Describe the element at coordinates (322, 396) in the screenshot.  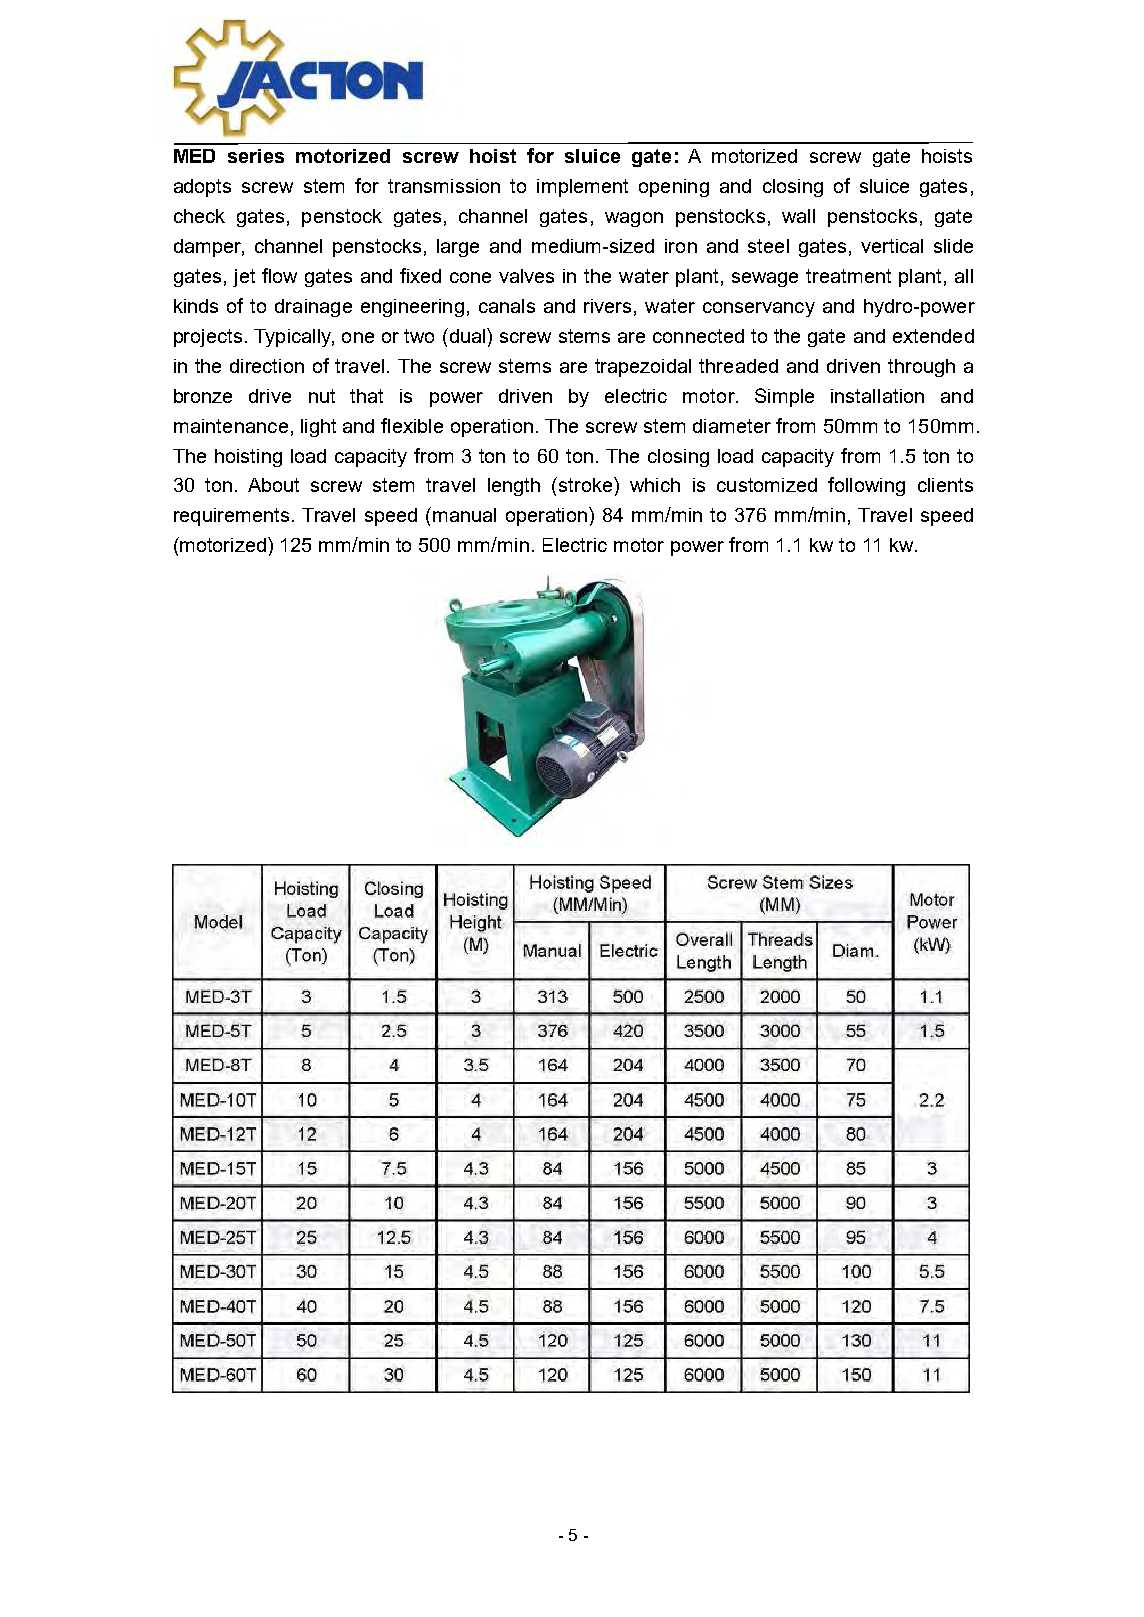
I see `nut` at that location.
